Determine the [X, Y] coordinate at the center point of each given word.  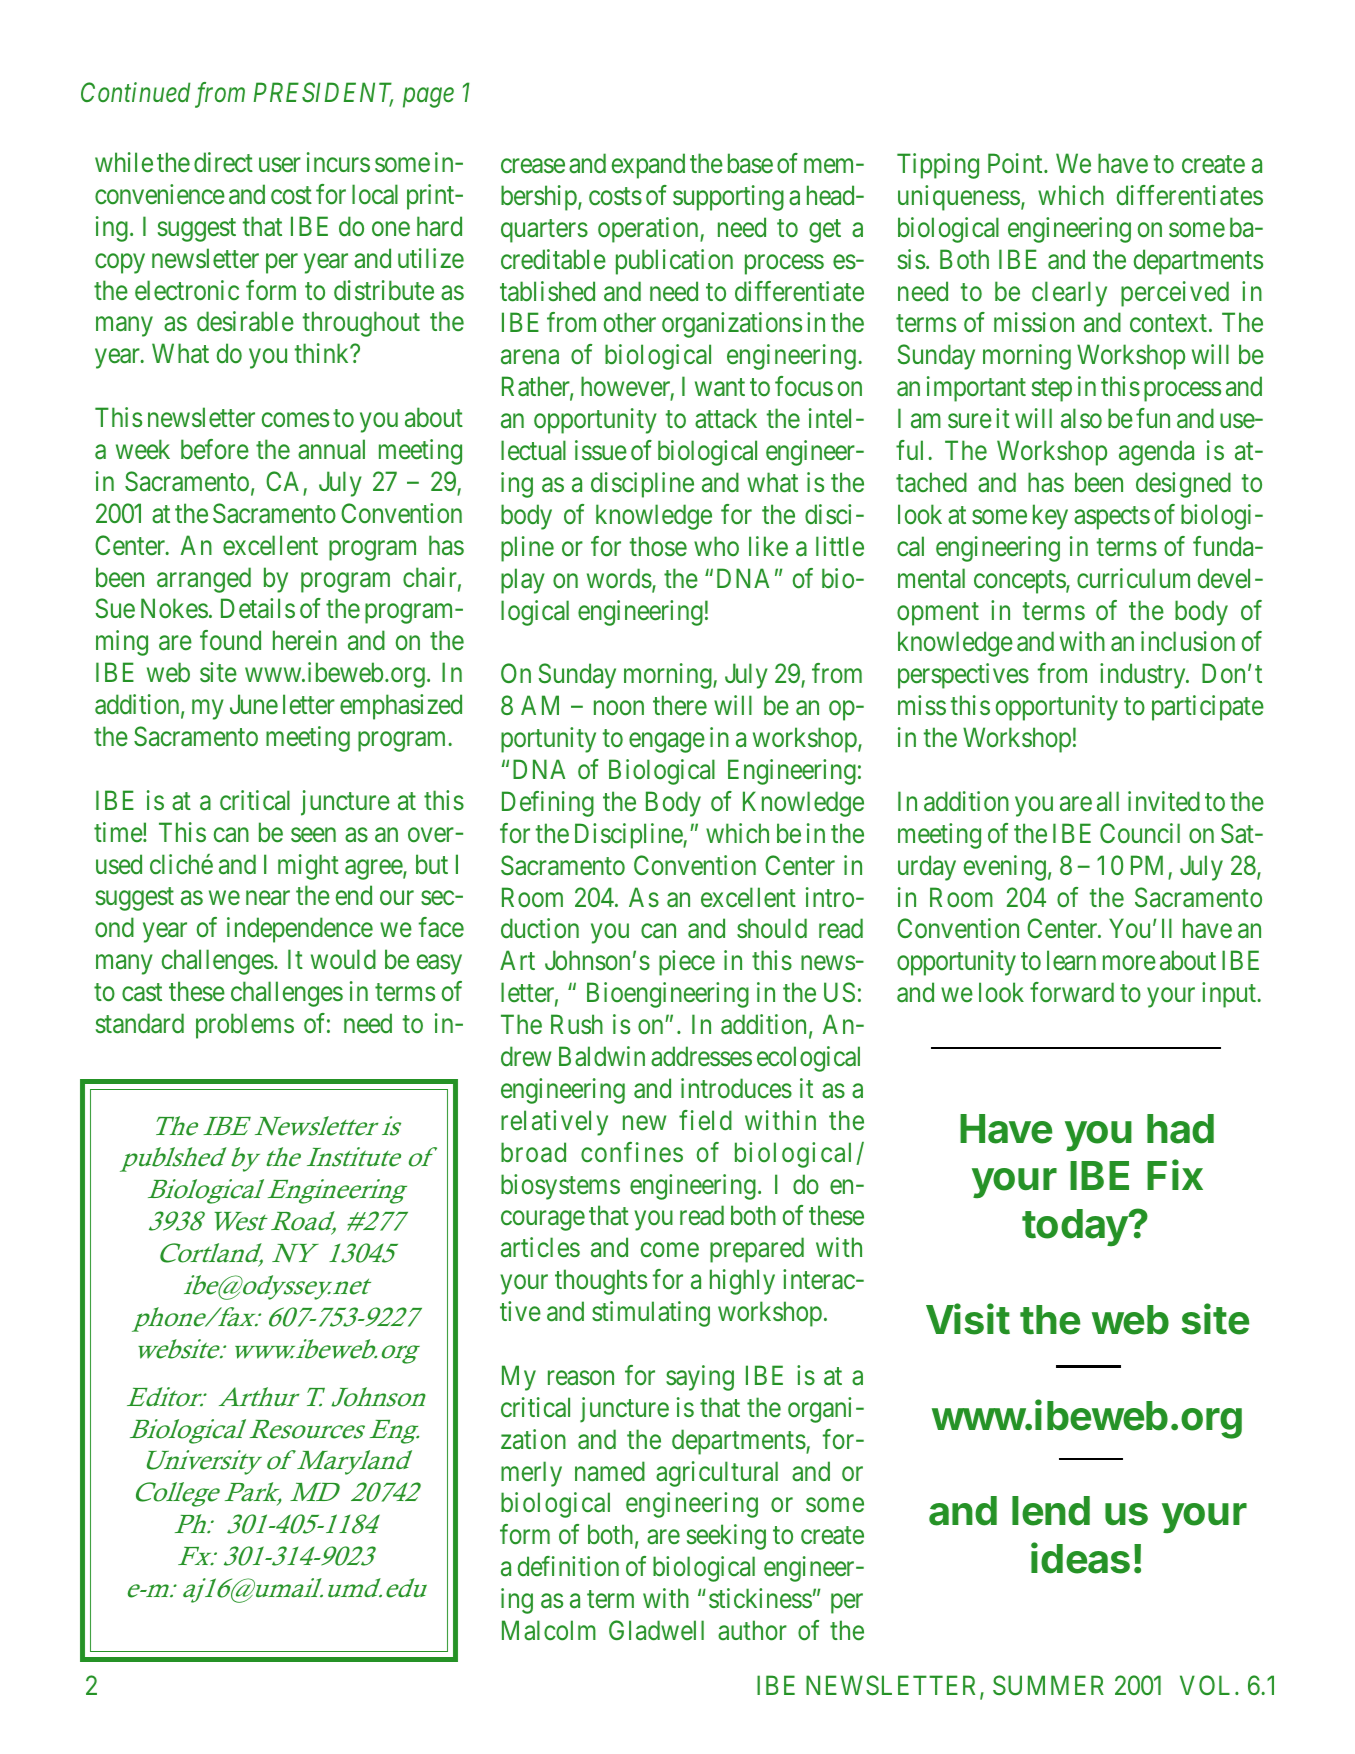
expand [648, 166]
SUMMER [1048, 1685]
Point [1016, 163]
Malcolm [549, 1630]
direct [223, 162]
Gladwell [656, 1630]
